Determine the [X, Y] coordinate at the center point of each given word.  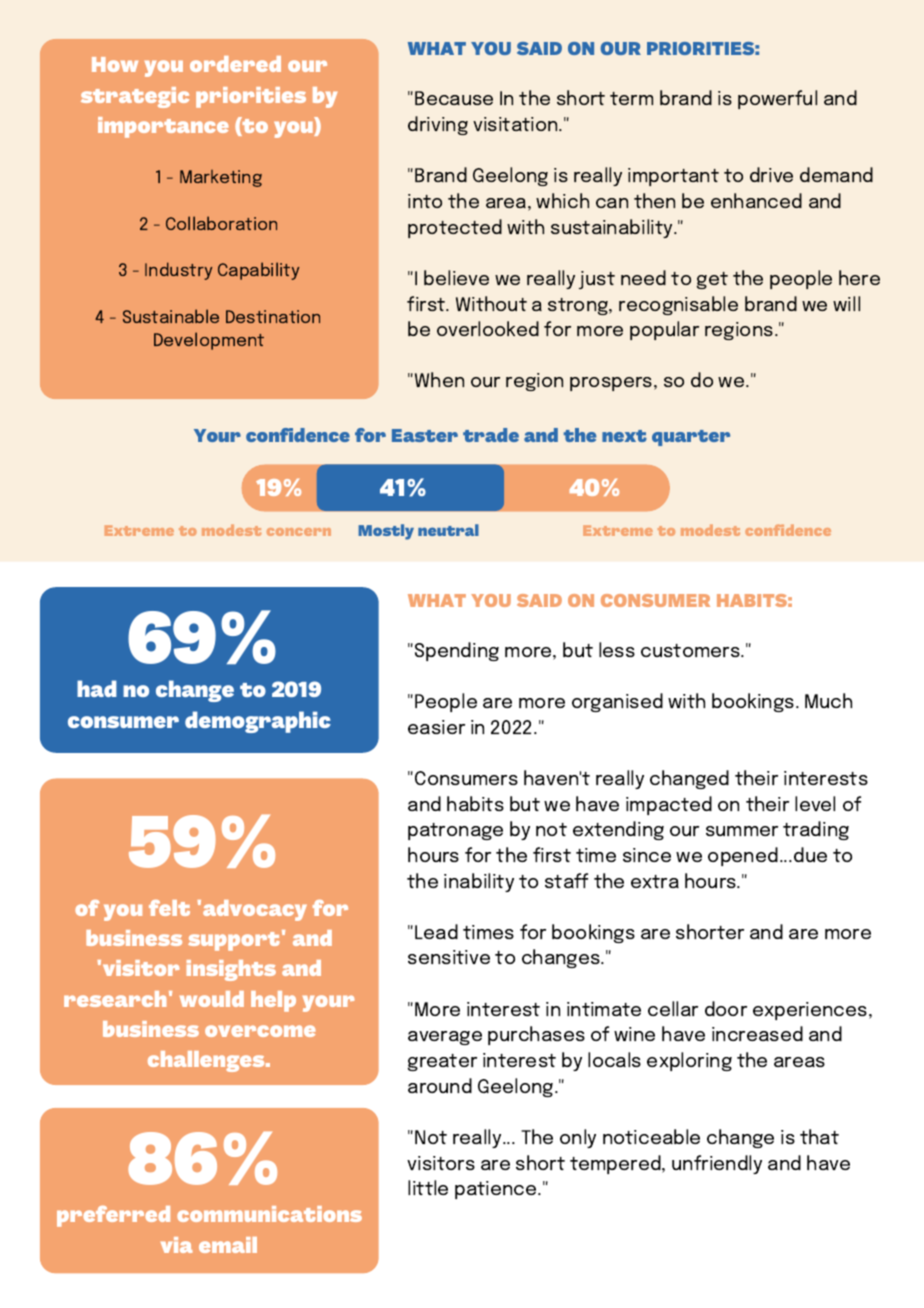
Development [209, 341]
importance [163, 127]
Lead [436, 931]
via [177, 1245]
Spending [457, 651]
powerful [777, 99]
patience [497, 1190]
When [439, 379]
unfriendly [717, 1164]
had [97, 688]
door [726, 1008]
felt [169, 908]
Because [454, 98]
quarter [691, 438]
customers [691, 650]
